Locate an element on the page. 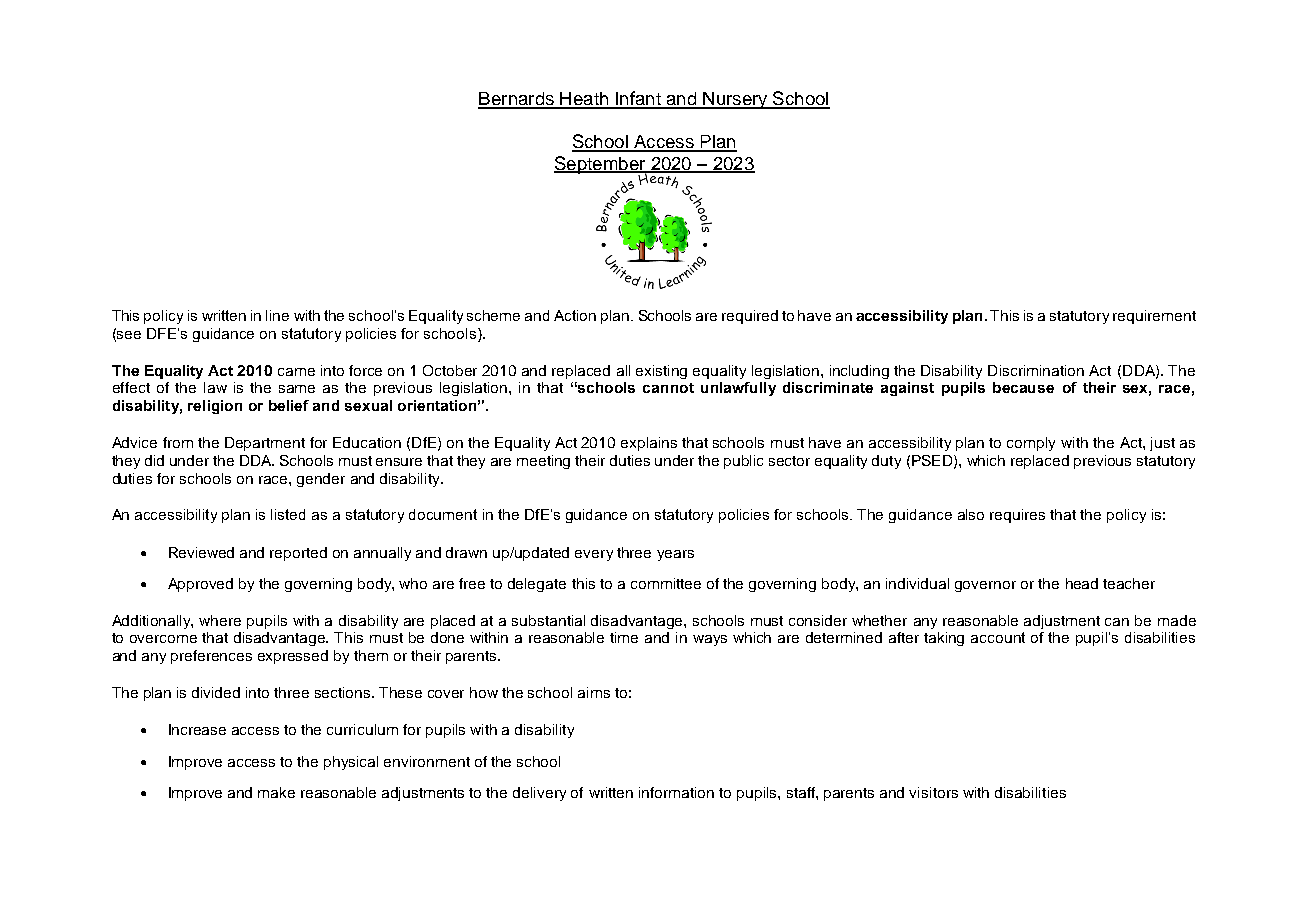 The width and height of the document is (1308, 924). because is located at coordinates (1023, 387).
